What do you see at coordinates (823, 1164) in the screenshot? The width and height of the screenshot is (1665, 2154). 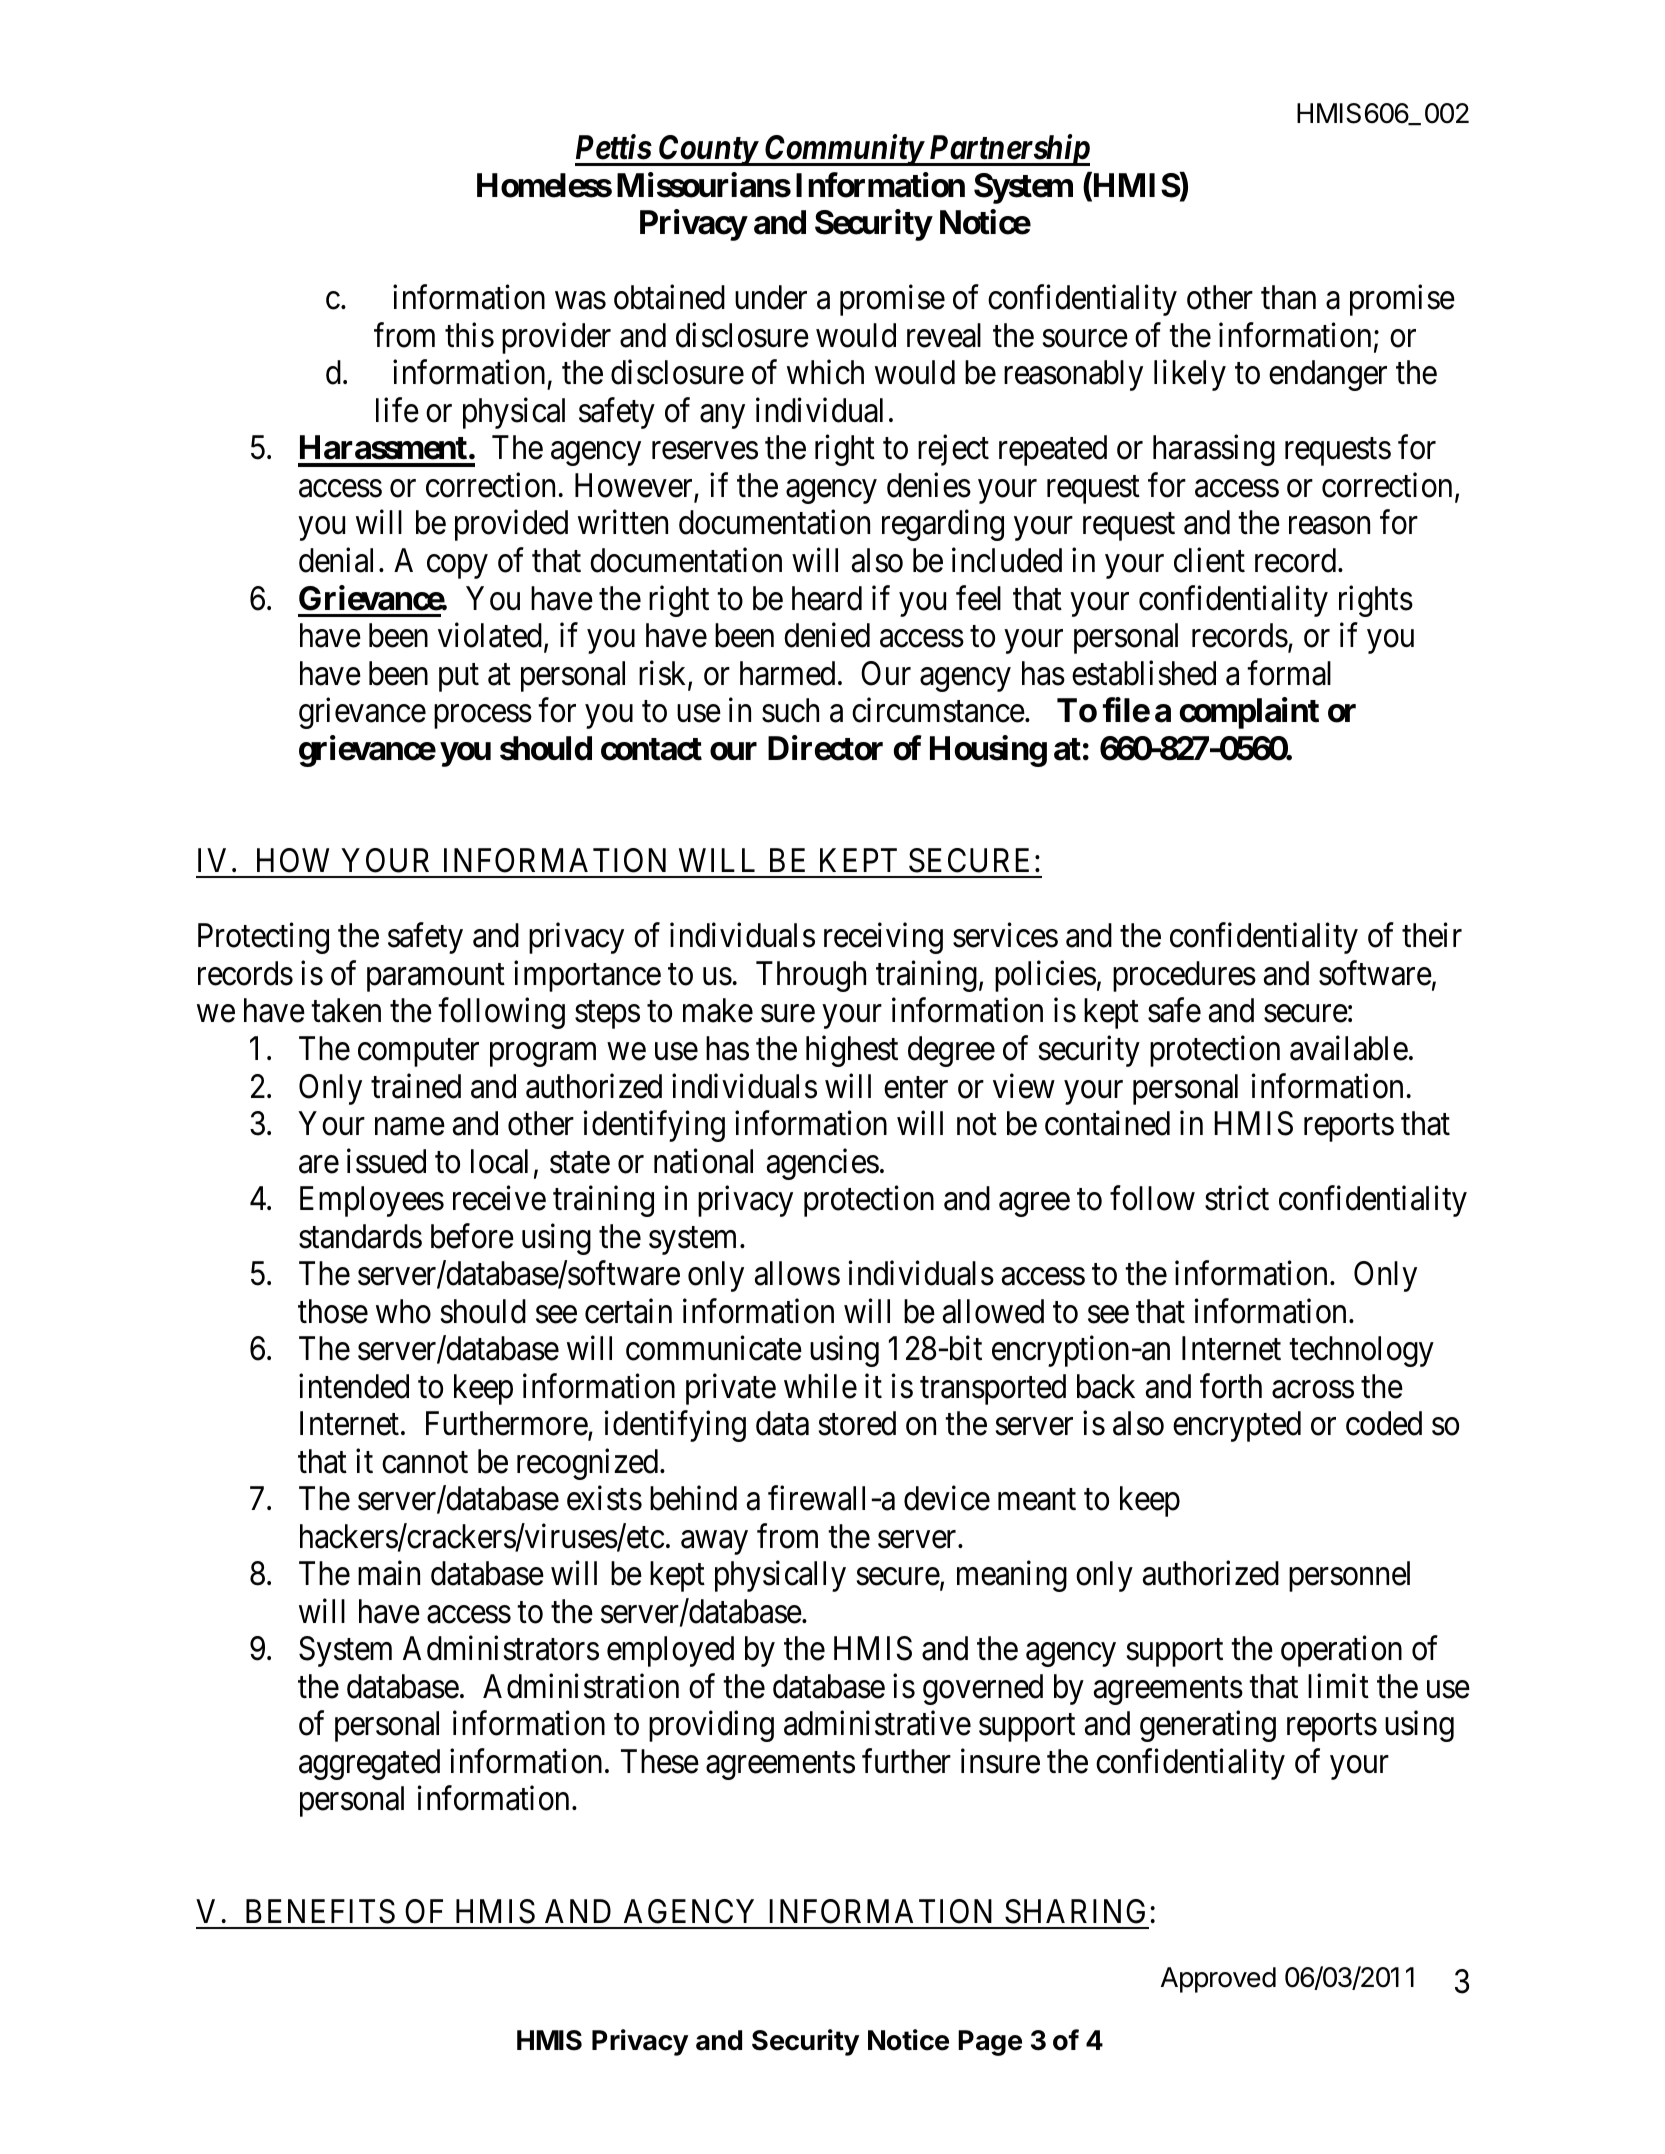 I see `agencies` at bounding box center [823, 1164].
